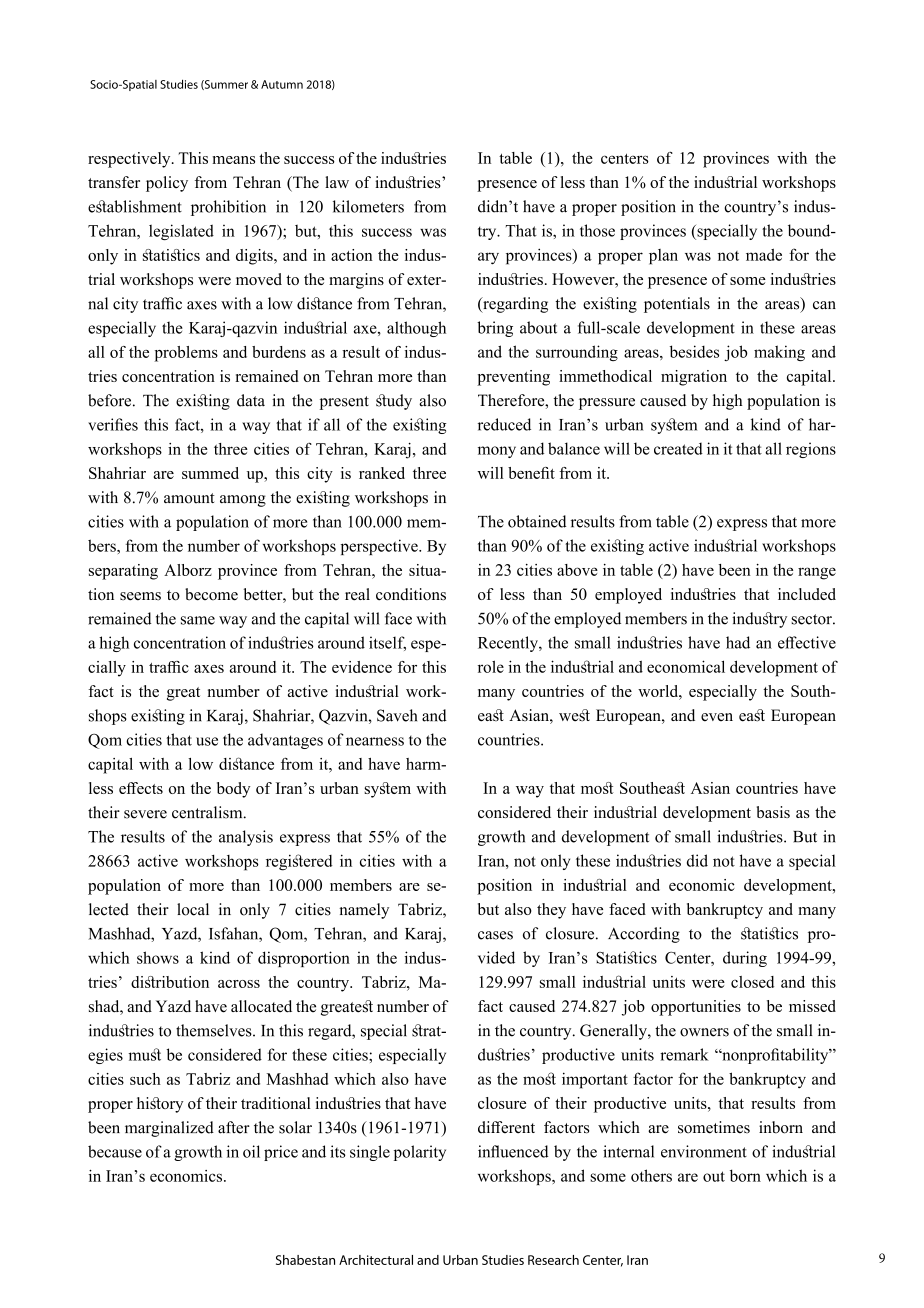 The width and height of the document is (924, 1308). Describe the element at coordinates (531, 473) in the document. I see `benefit` at that location.
